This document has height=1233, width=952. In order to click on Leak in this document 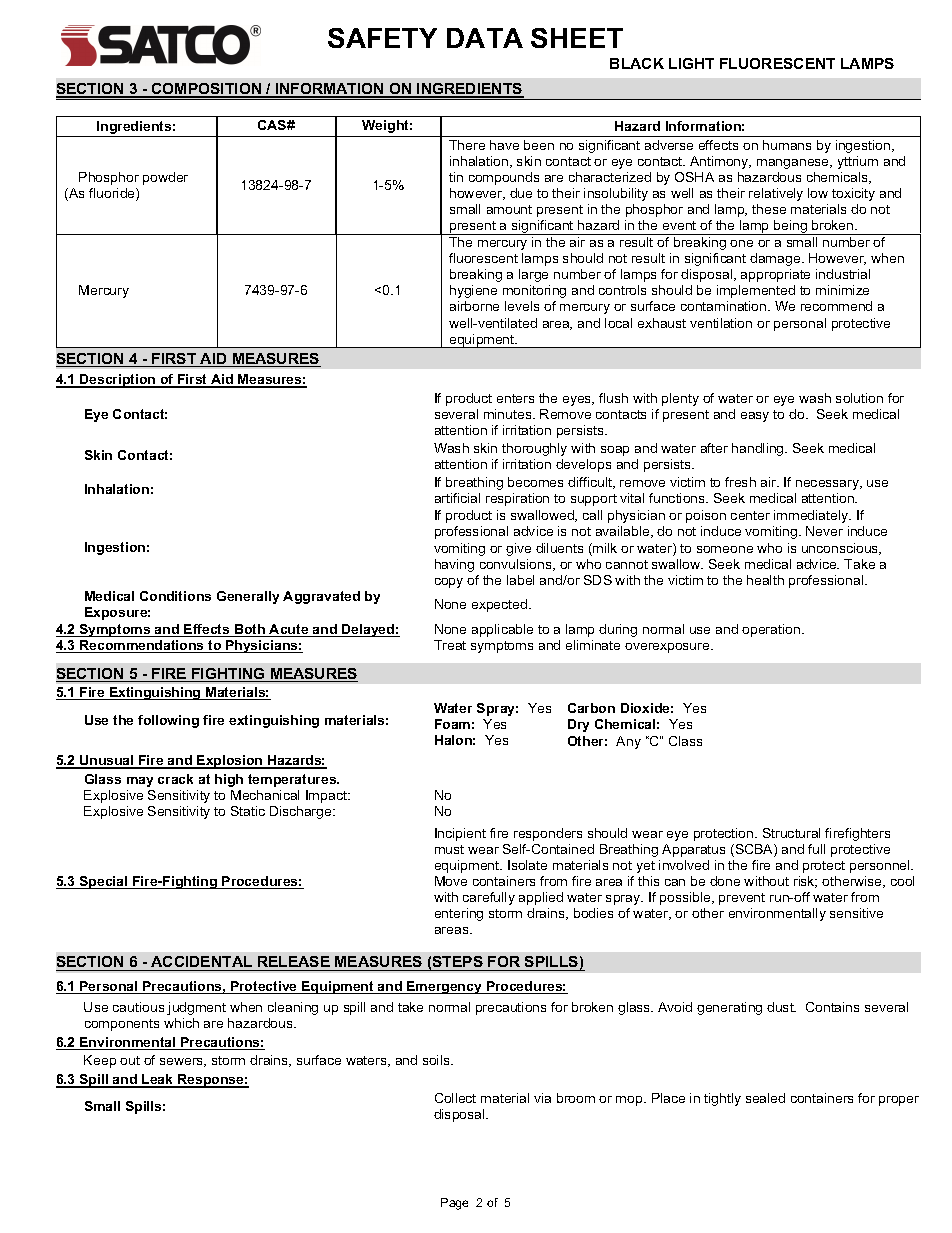, I will do `click(158, 1080)`.
